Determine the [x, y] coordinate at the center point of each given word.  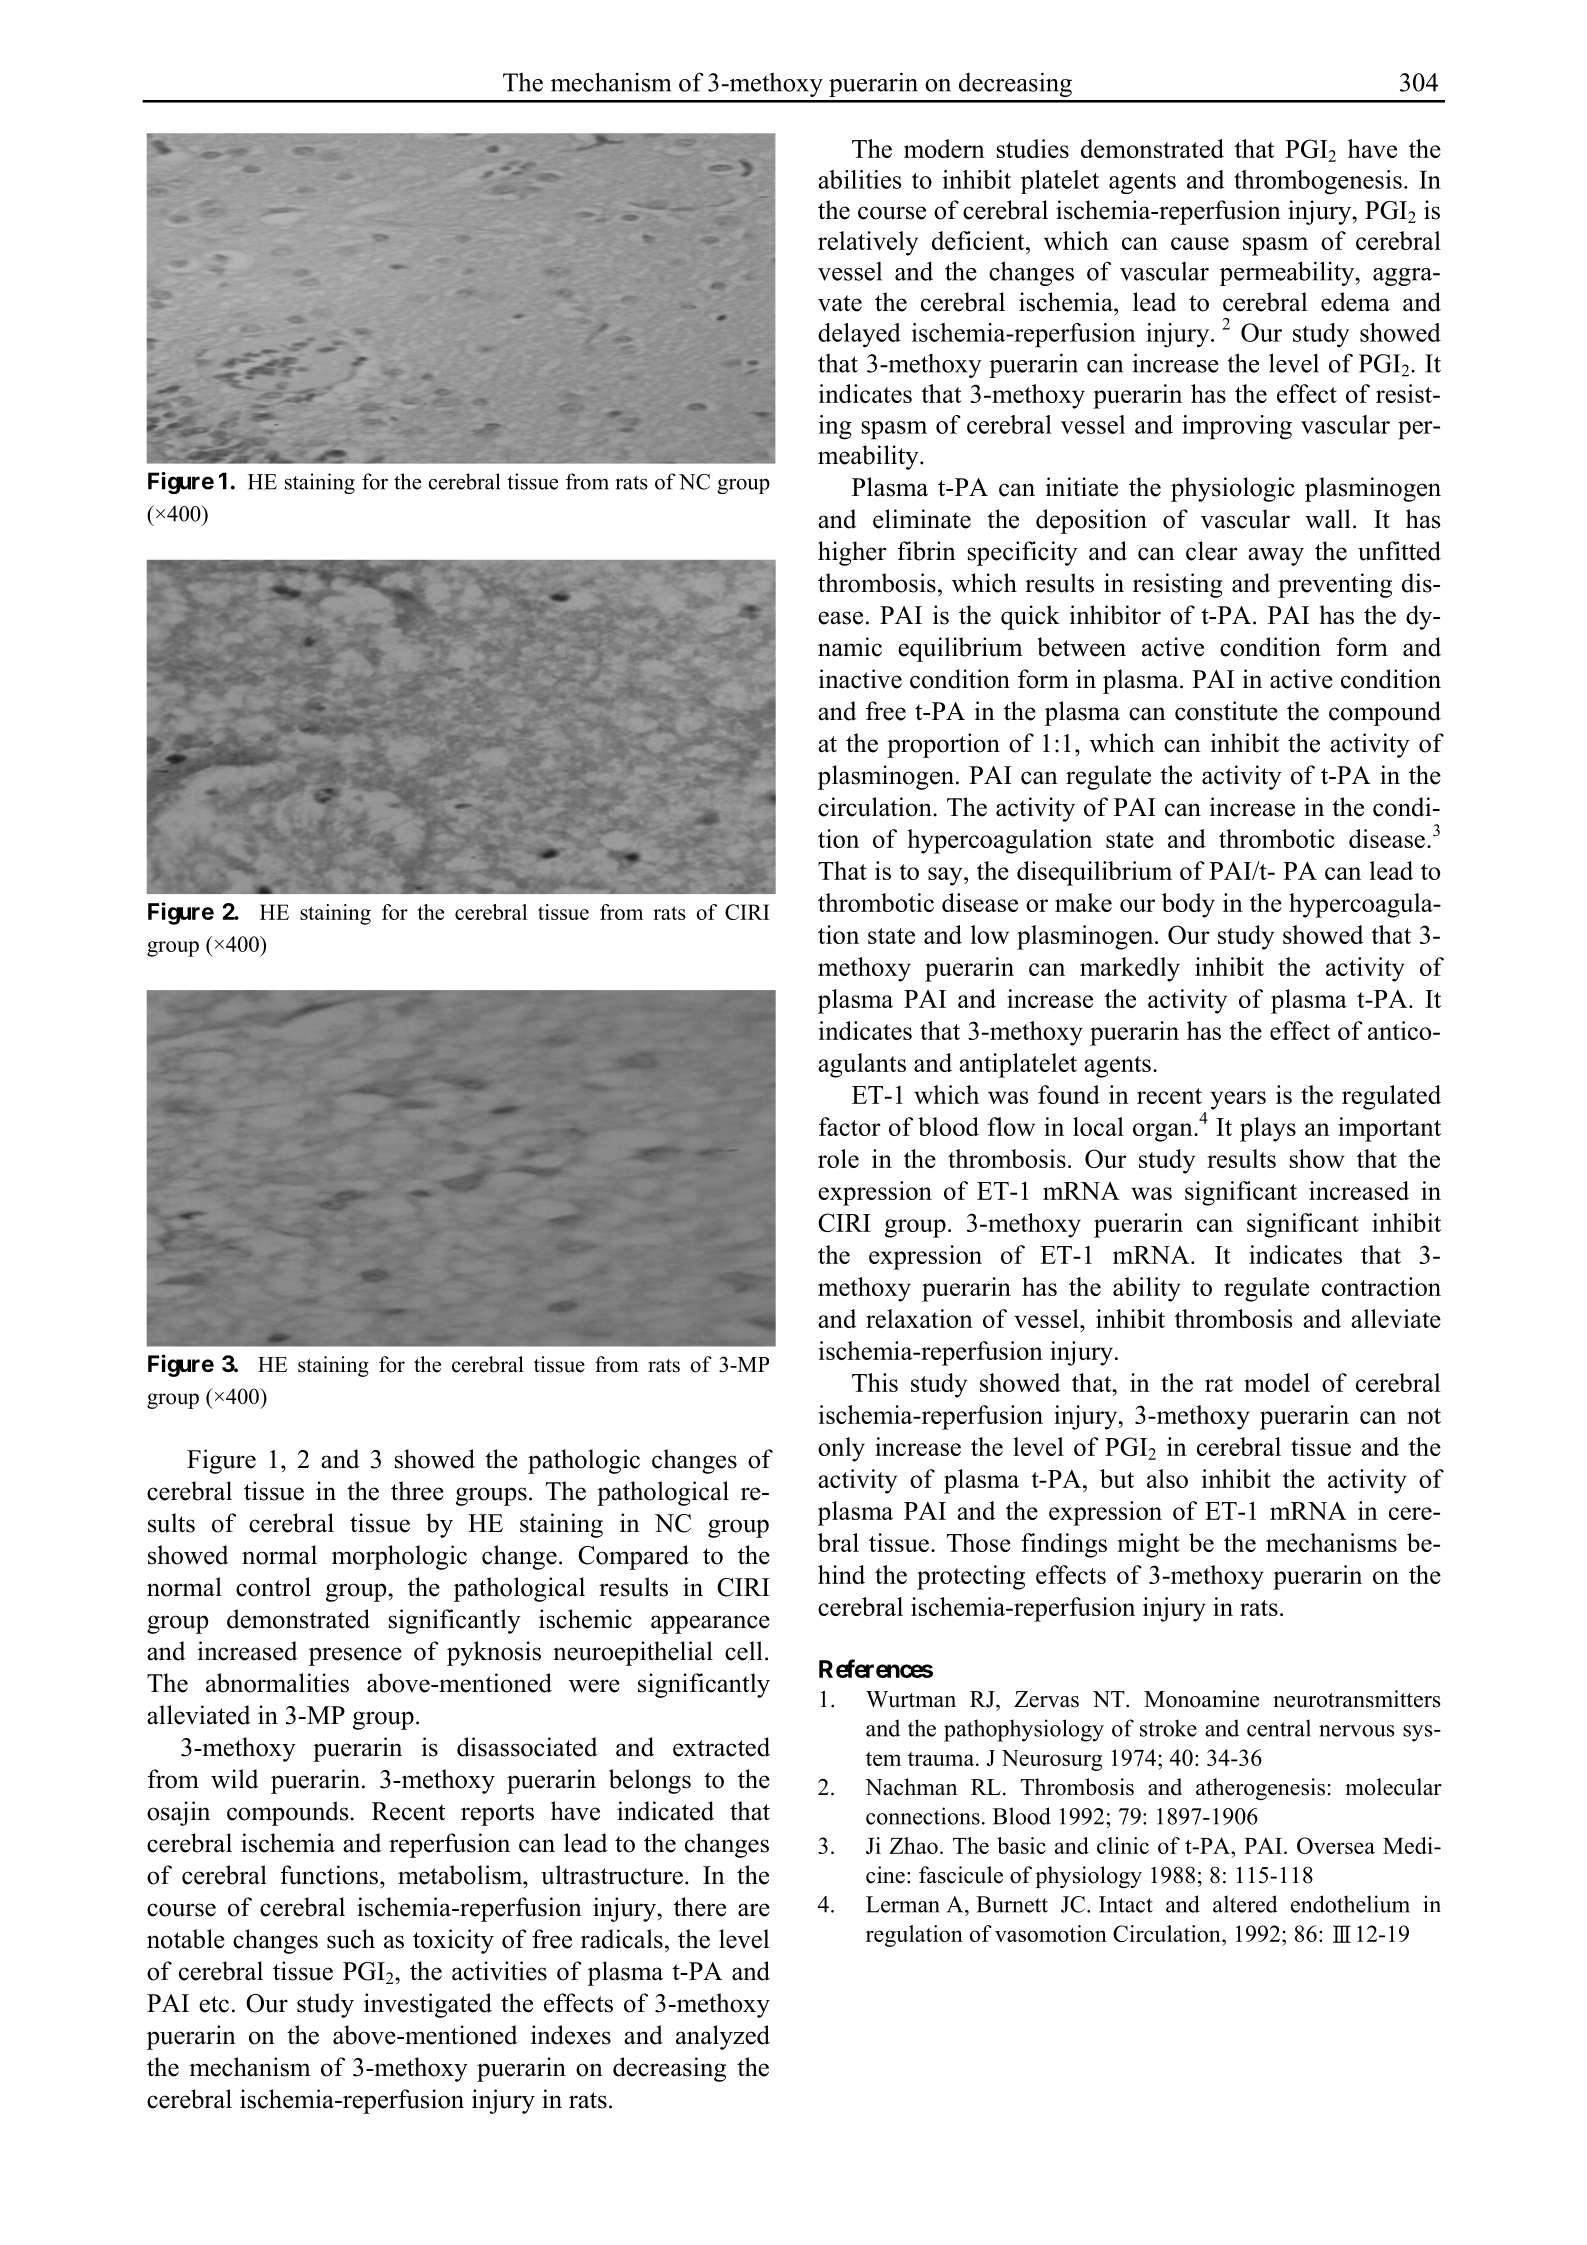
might [1149, 1545]
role [838, 1158]
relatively [868, 243]
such [351, 1939]
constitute [1226, 711]
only [841, 1449]
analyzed [723, 2037]
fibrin [927, 551]
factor [850, 1126]
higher [852, 553]
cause [1200, 243]
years [1238, 1100]
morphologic [399, 1557]
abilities [859, 179]
